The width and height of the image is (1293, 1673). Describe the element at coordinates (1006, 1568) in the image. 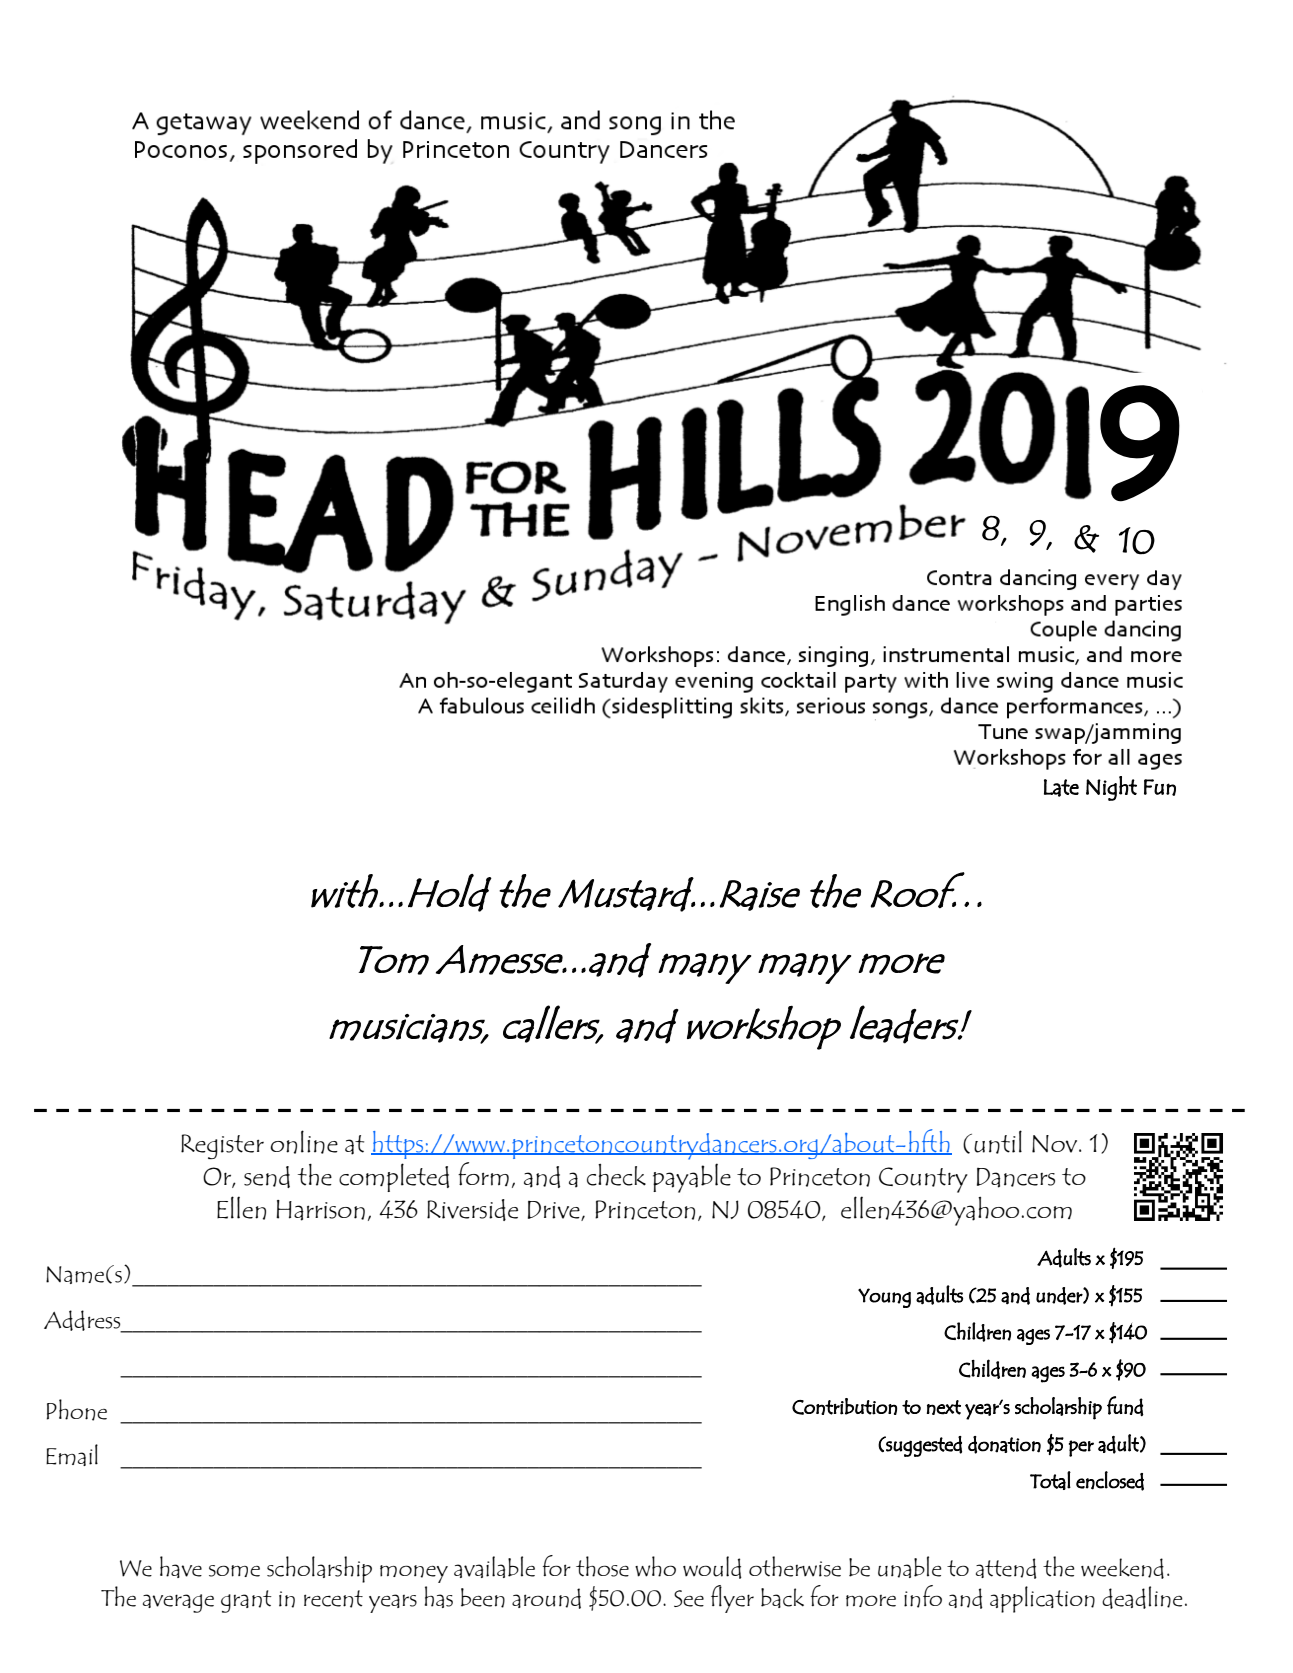

I see `attend` at that location.
